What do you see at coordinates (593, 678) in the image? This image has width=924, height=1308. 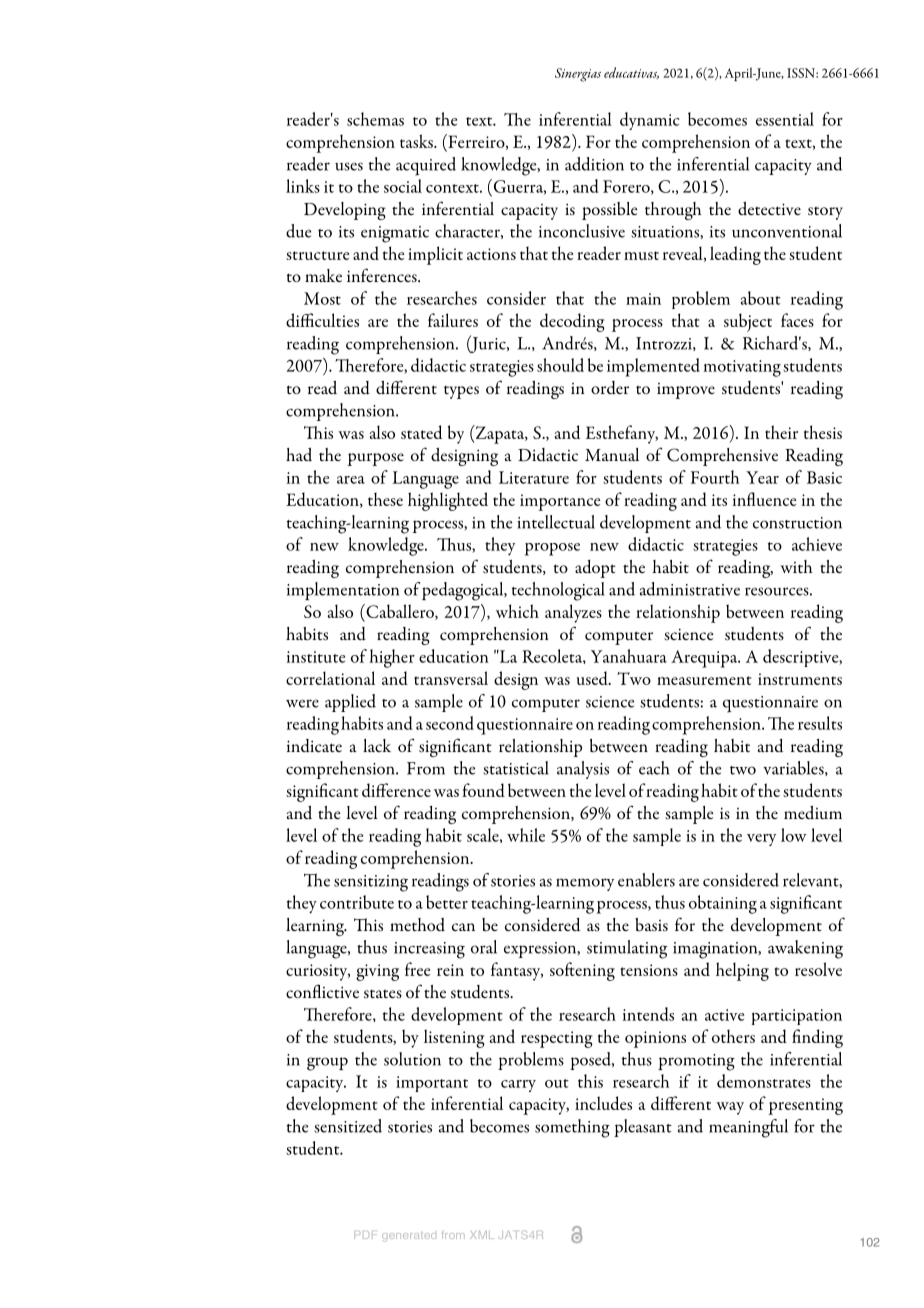 I see `used` at bounding box center [593, 678].
